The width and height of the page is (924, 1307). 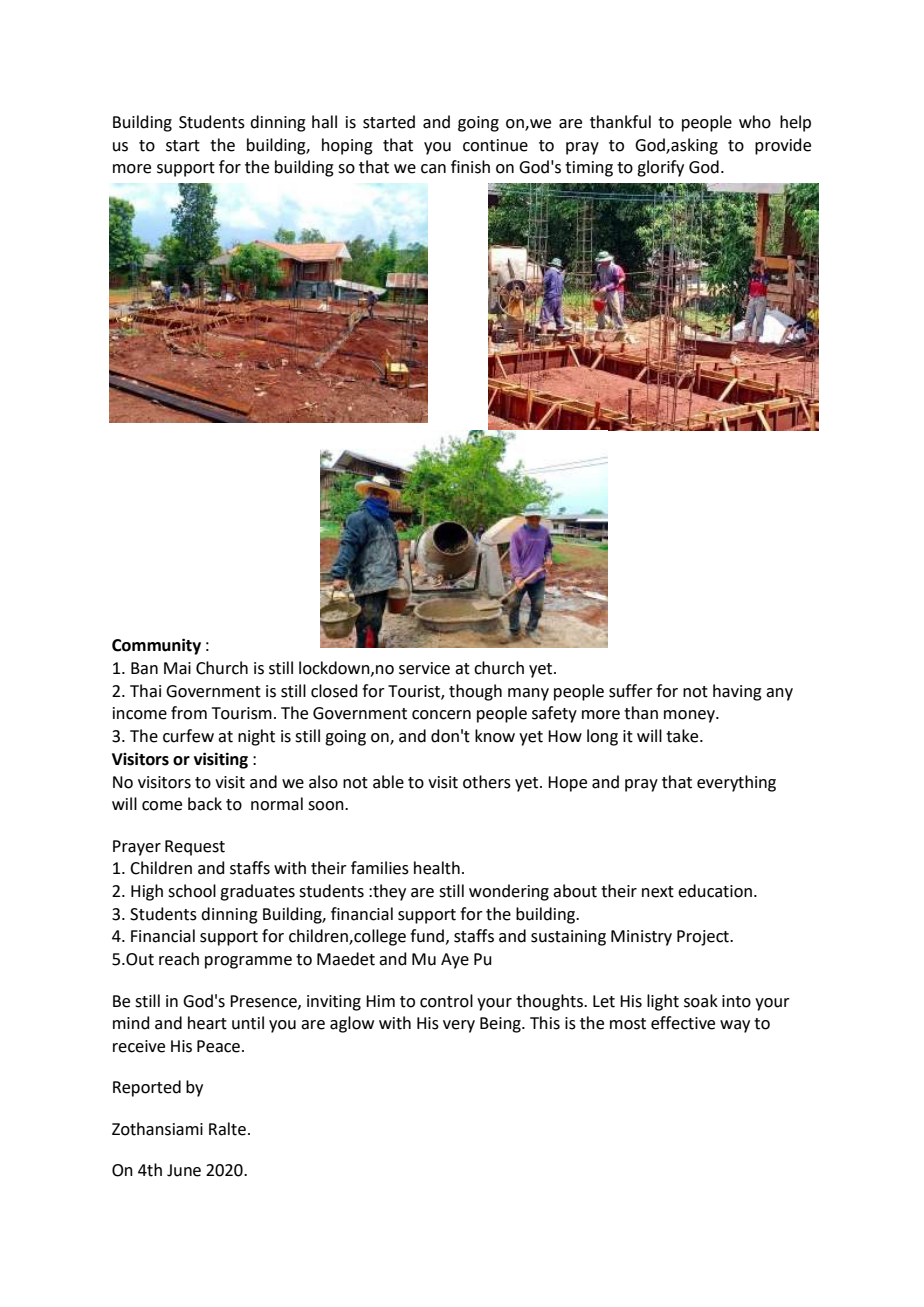 What do you see at coordinates (501, 1025) in the page?
I see `Being` at bounding box center [501, 1025].
